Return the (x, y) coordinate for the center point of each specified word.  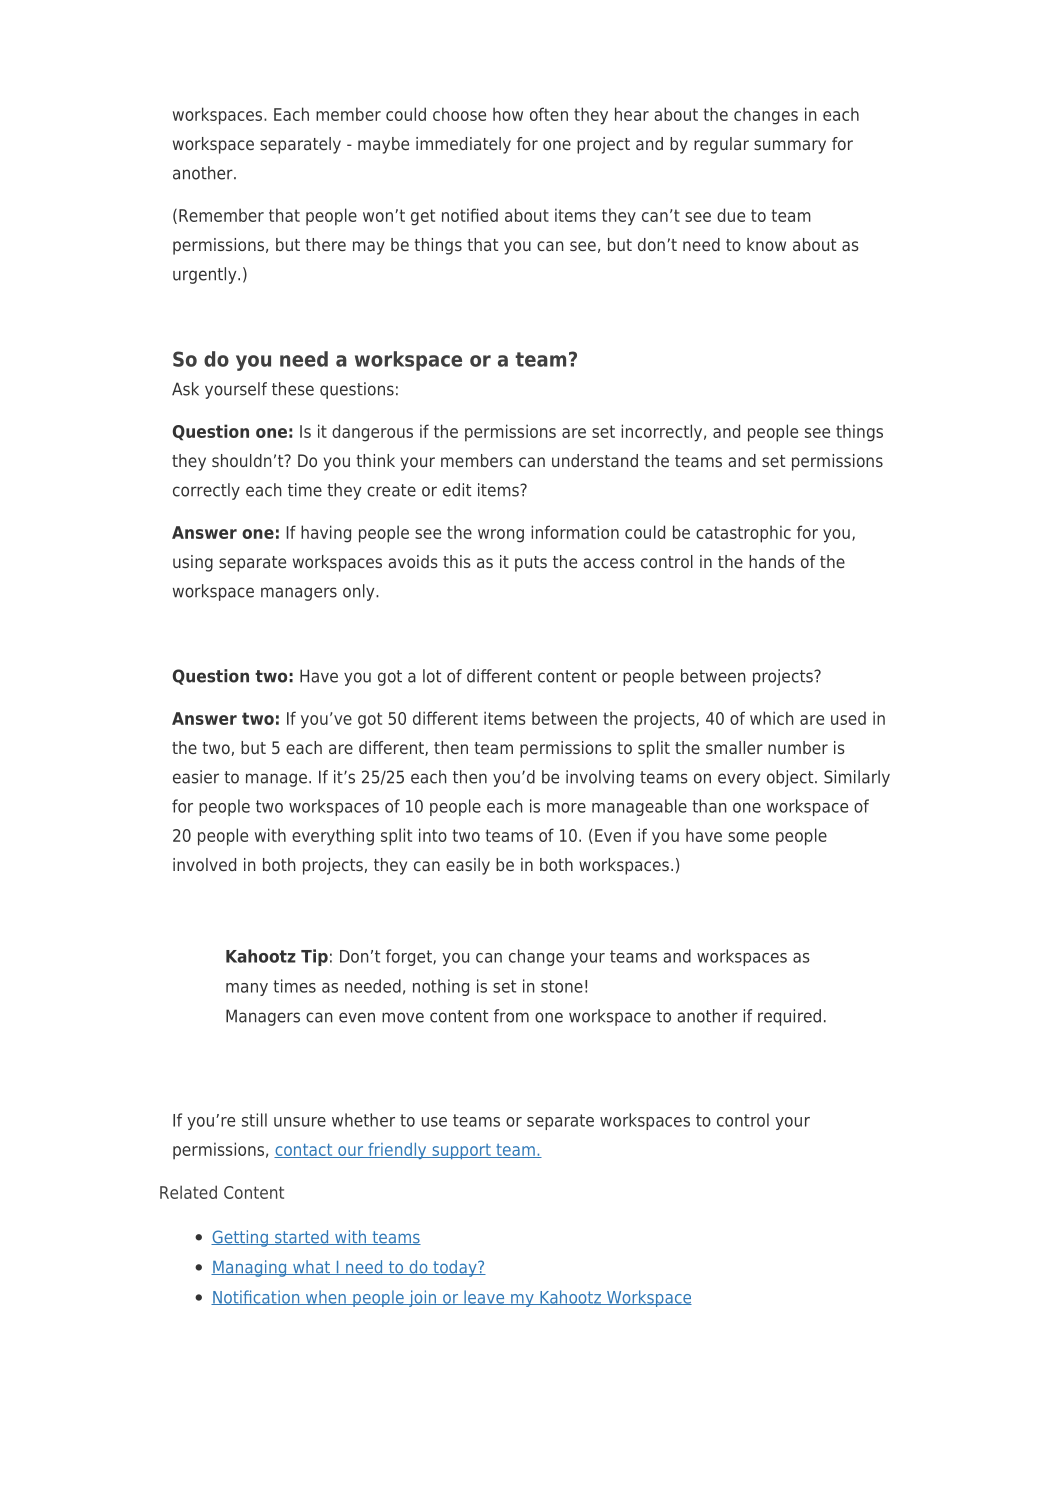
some (748, 837)
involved (204, 864)
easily (468, 866)
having (326, 534)
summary (790, 147)
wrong (501, 536)
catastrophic (743, 534)
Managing (250, 1268)
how (508, 114)
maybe (383, 145)
